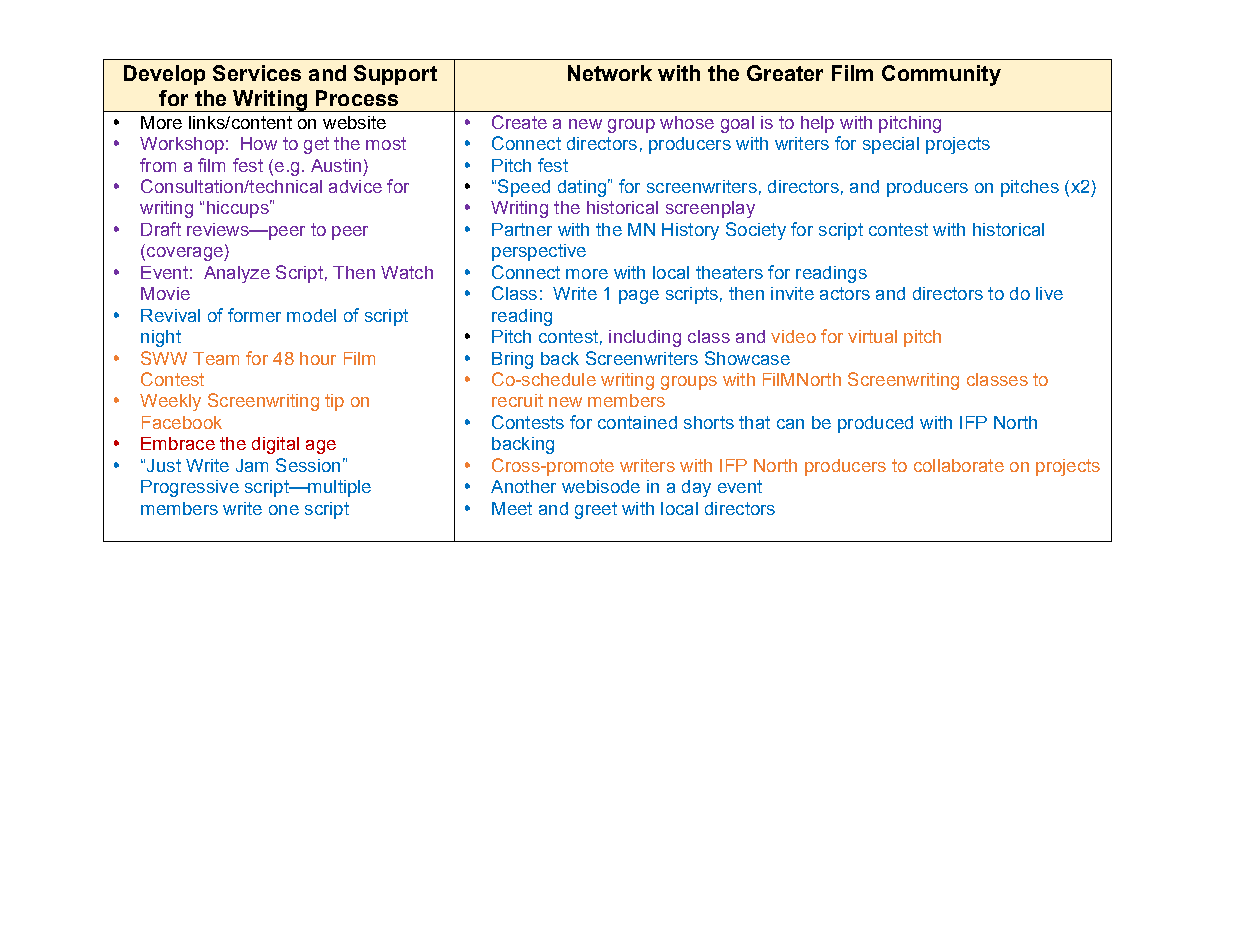 This screenshot has width=1233, height=952. I want to click on virtual, so click(872, 336).
